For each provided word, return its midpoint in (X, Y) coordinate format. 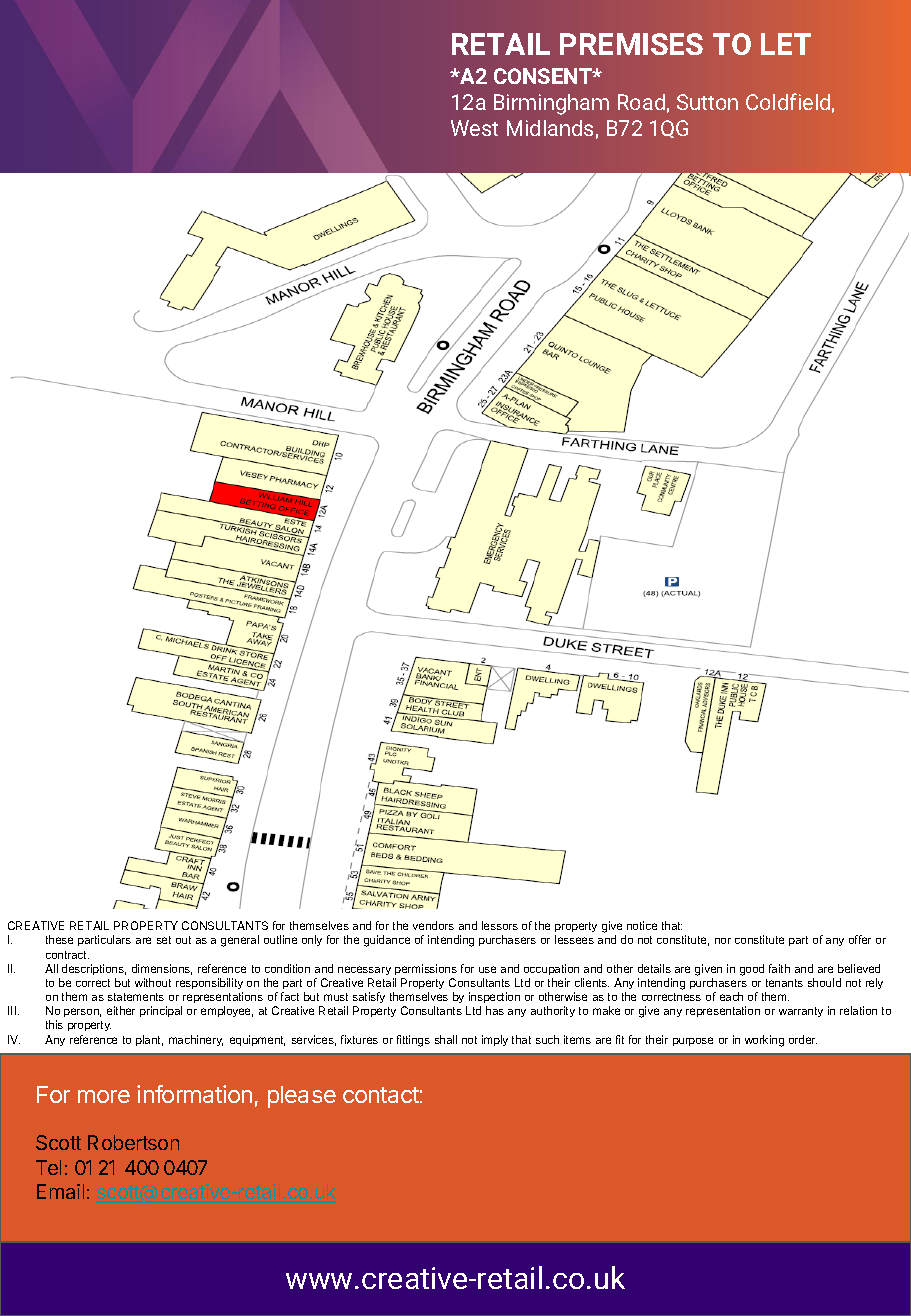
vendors (433, 925)
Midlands (550, 128)
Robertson (133, 1142)
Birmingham (551, 104)
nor (723, 941)
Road (641, 102)
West (474, 128)
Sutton (707, 102)
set (164, 940)
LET (786, 44)
